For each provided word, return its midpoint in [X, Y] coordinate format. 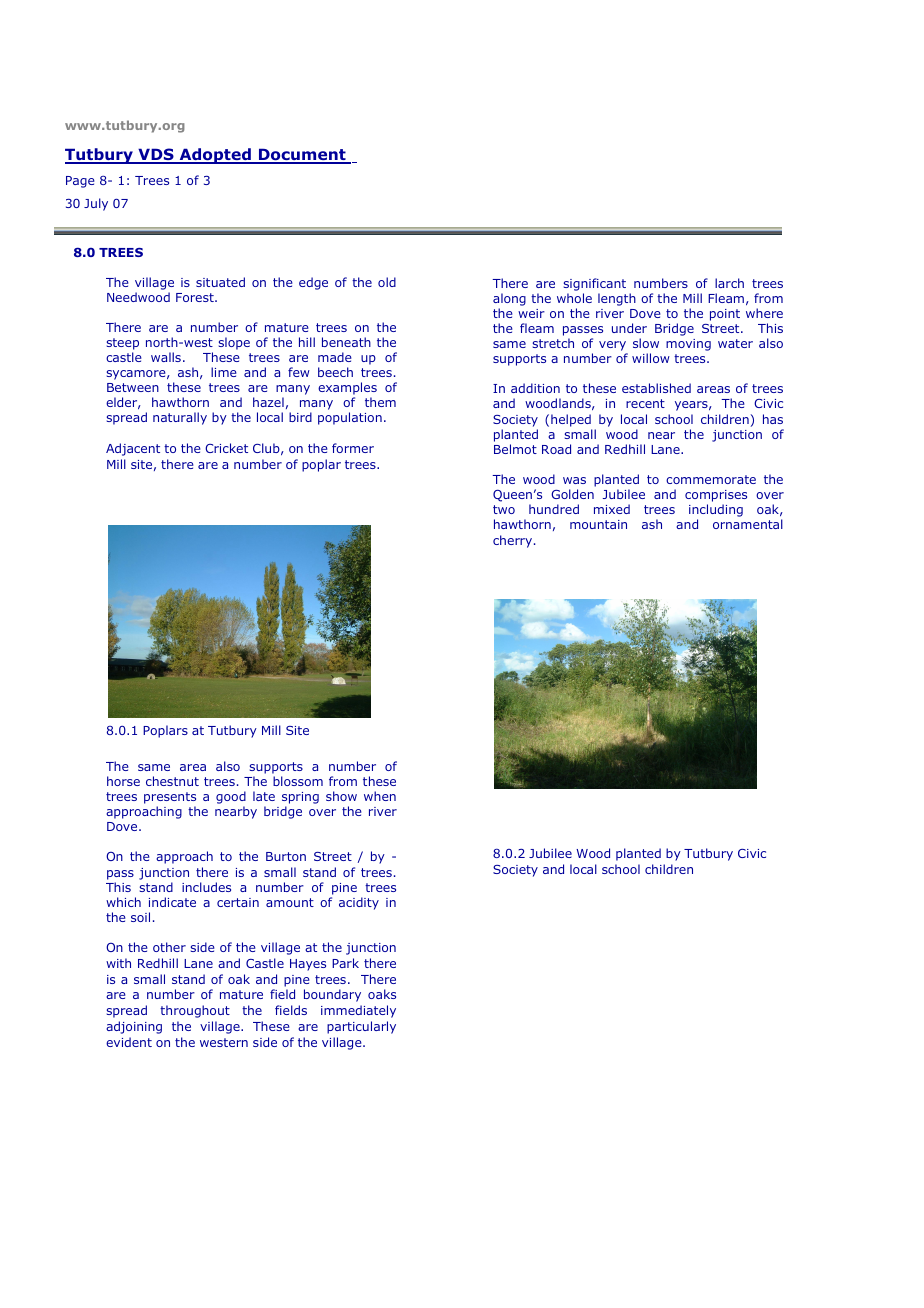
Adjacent [133, 449]
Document [302, 156]
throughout [195, 1011]
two [504, 509]
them [380, 402]
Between [133, 387]
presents [170, 799]
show [341, 796]
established [656, 388]
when [380, 796]
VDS [156, 156]
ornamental [748, 524]
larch [729, 283]
